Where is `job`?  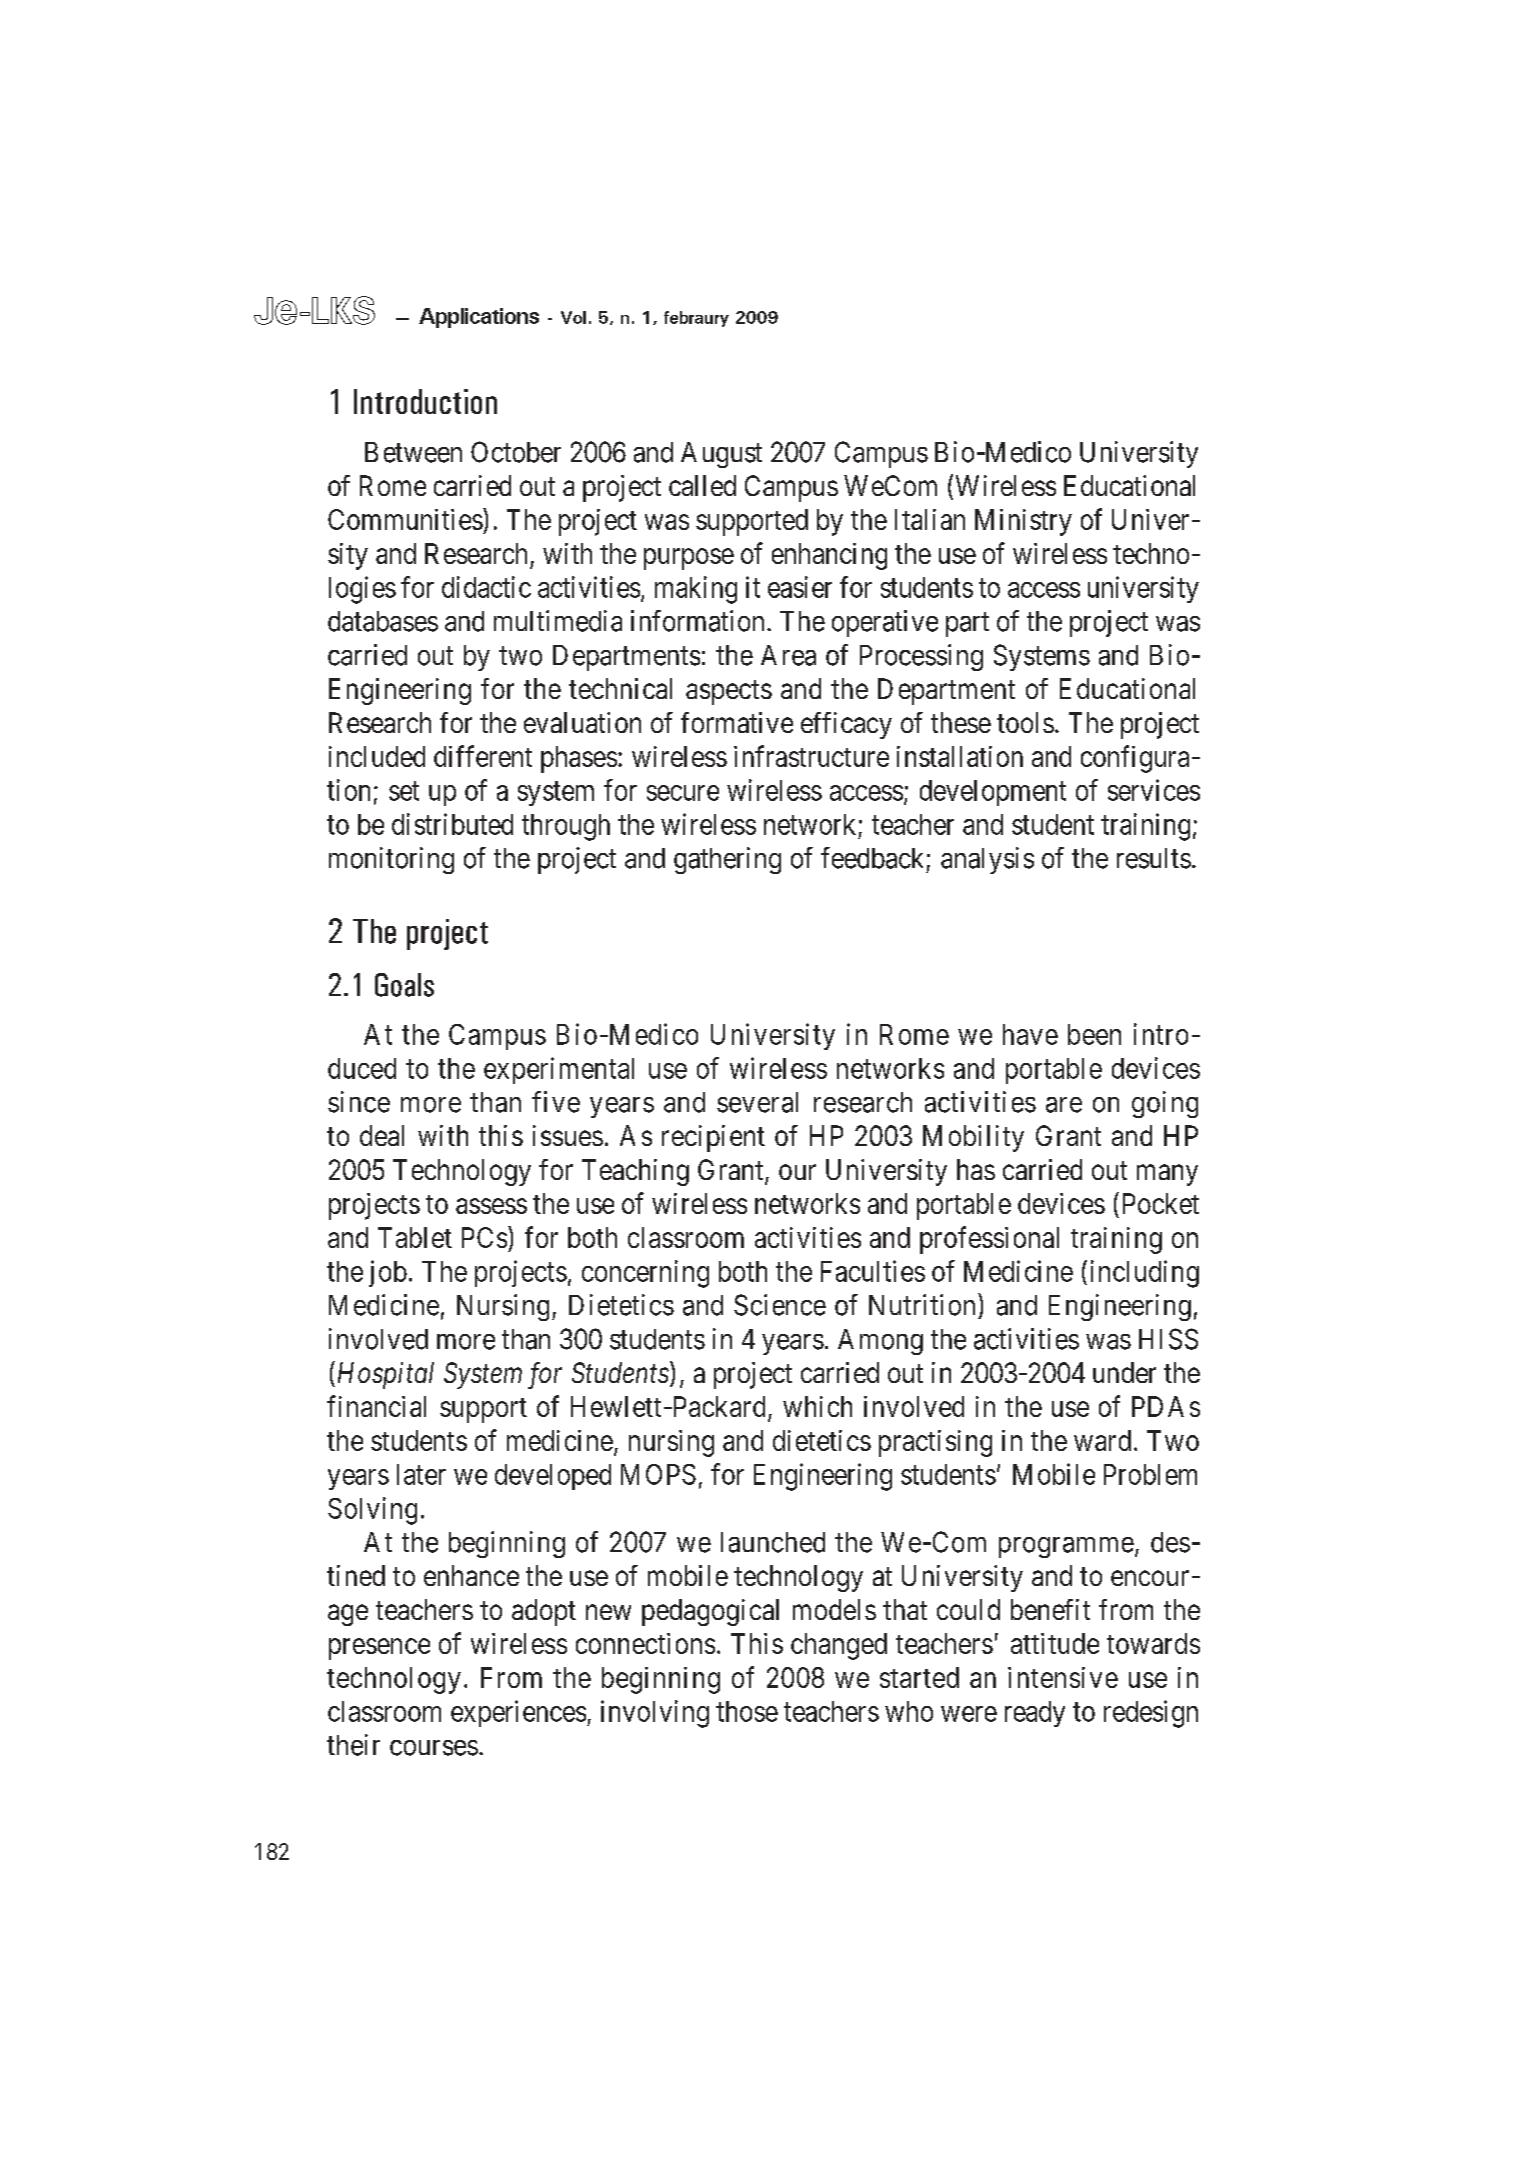 job is located at coordinates (388, 1273).
